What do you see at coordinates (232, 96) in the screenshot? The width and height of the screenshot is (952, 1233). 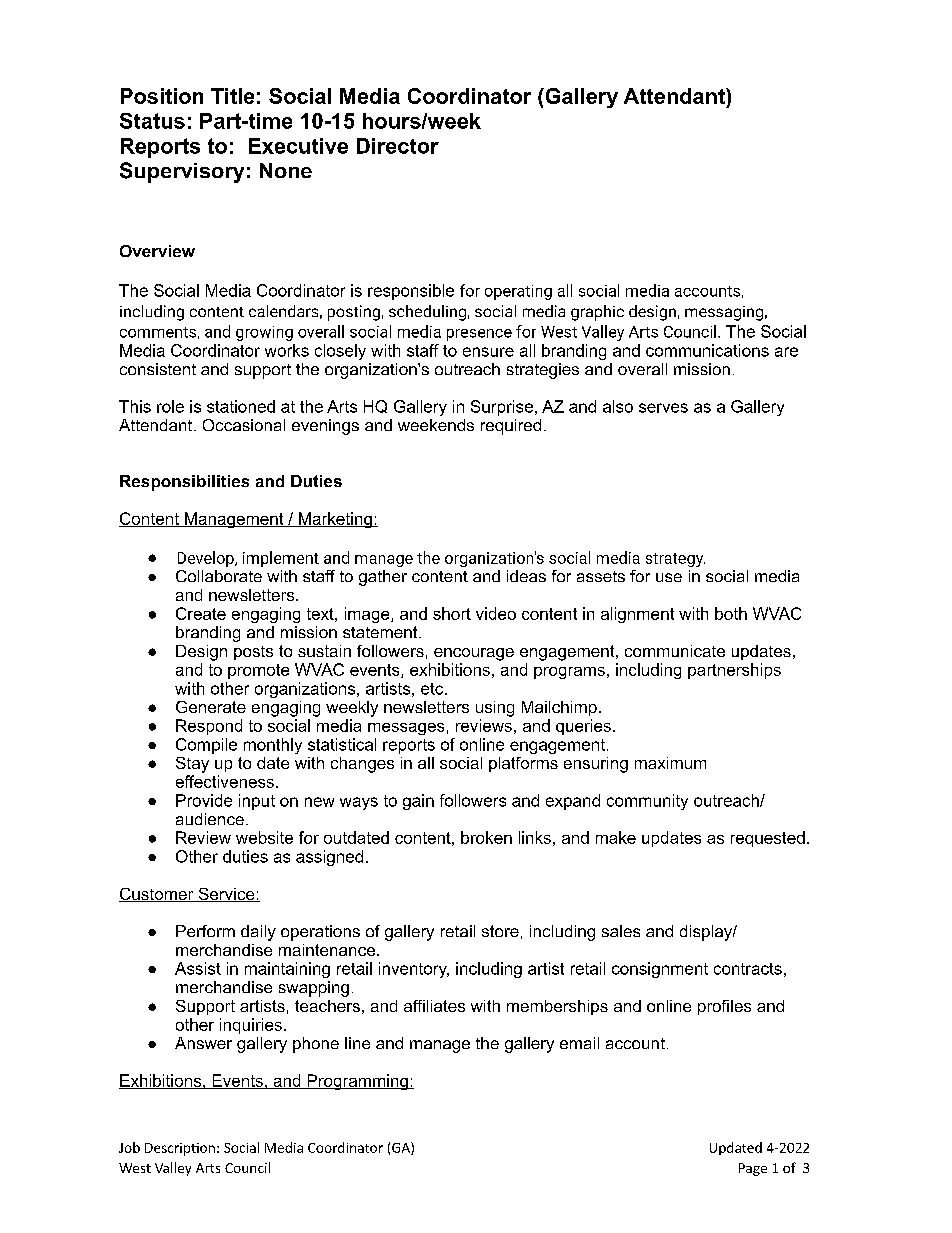 I see `Title` at bounding box center [232, 96].
